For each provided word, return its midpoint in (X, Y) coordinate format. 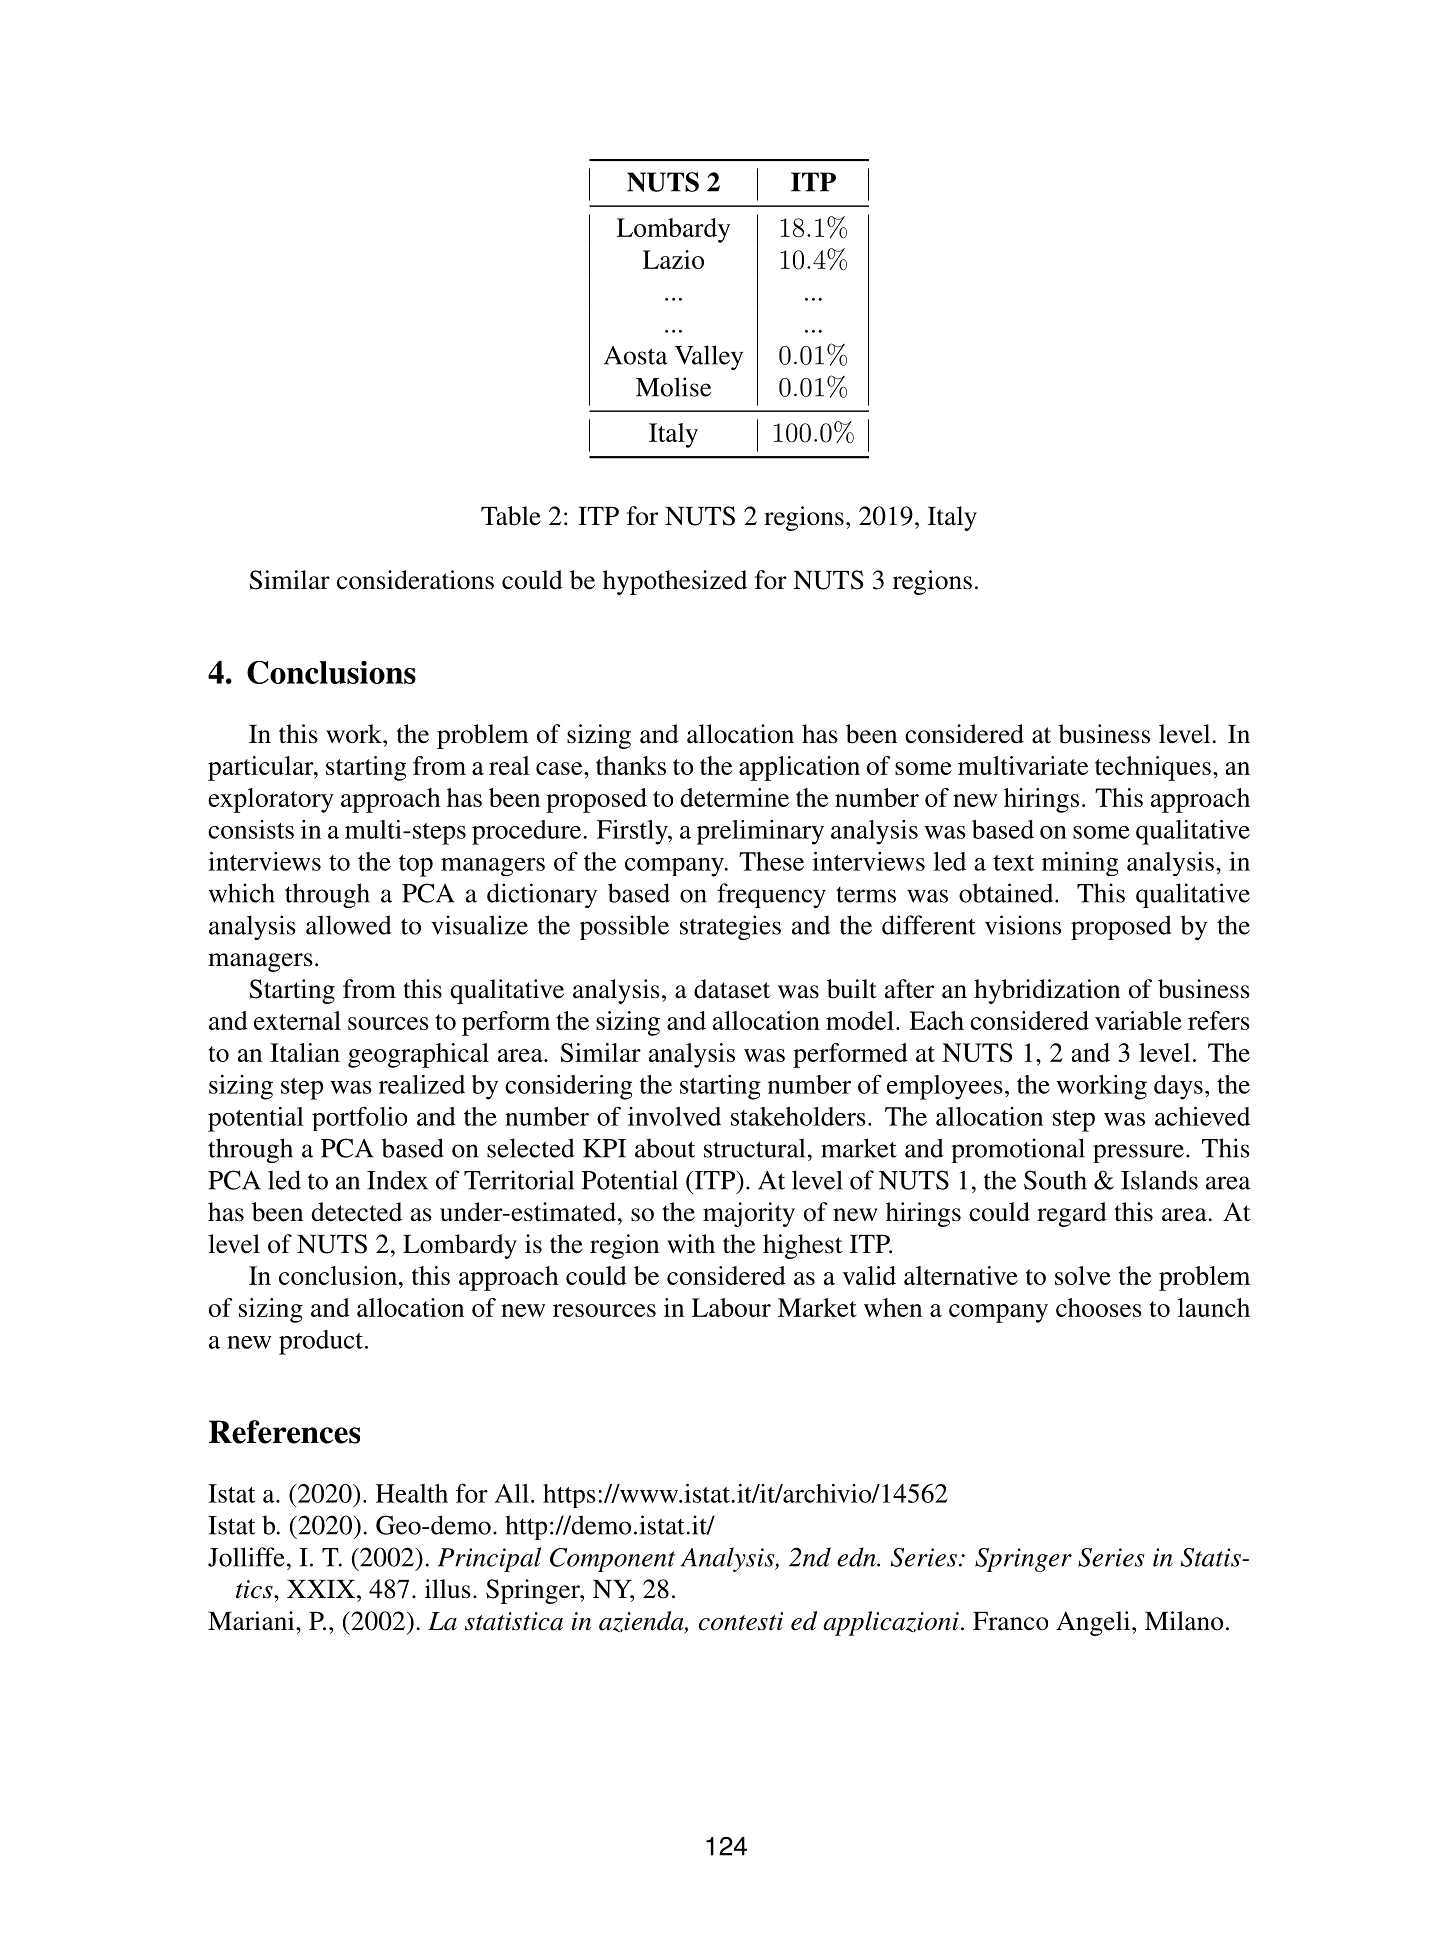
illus (448, 1589)
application (799, 768)
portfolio (359, 1118)
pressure (1138, 1153)
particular (262, 768)
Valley (709, 357)
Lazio (673, 259)
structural (754, 1148)
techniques (1153, 768)
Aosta (635, 355)
